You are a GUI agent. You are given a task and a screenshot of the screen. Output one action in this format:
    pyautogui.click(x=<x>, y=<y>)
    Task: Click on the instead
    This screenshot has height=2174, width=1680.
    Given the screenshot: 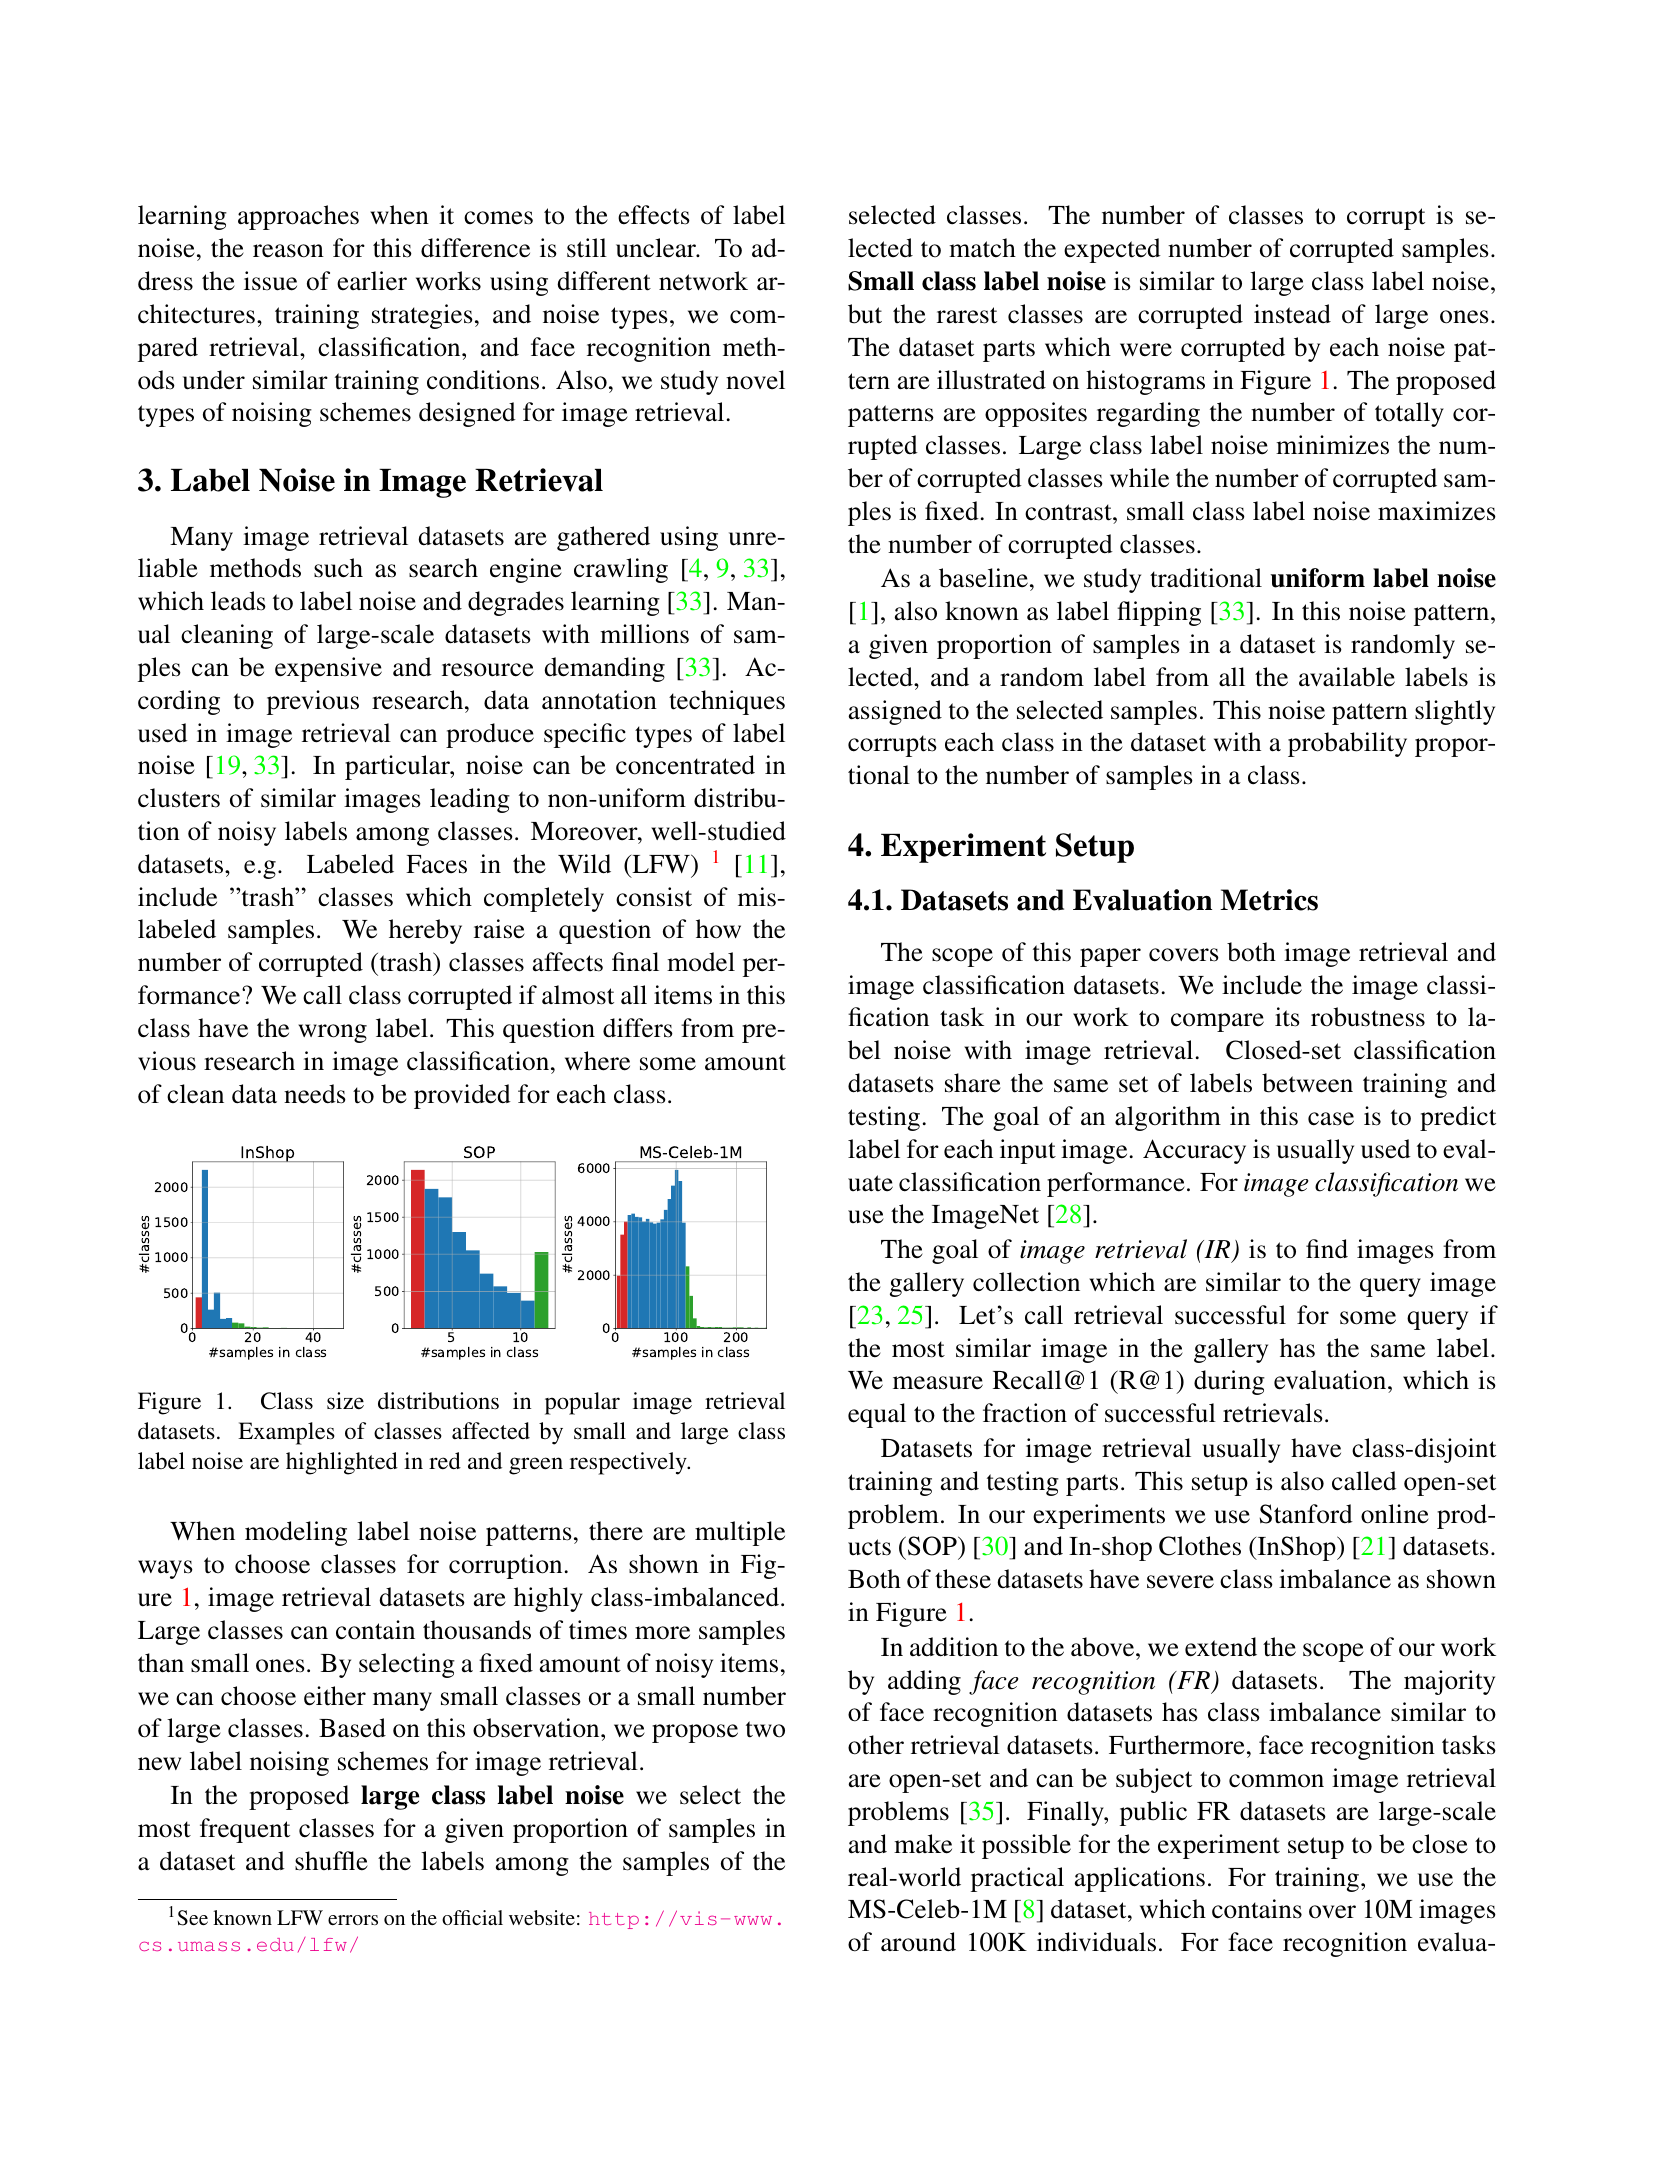 What is the action you would take?
    pyautogui.click(x=1292, y=314)
